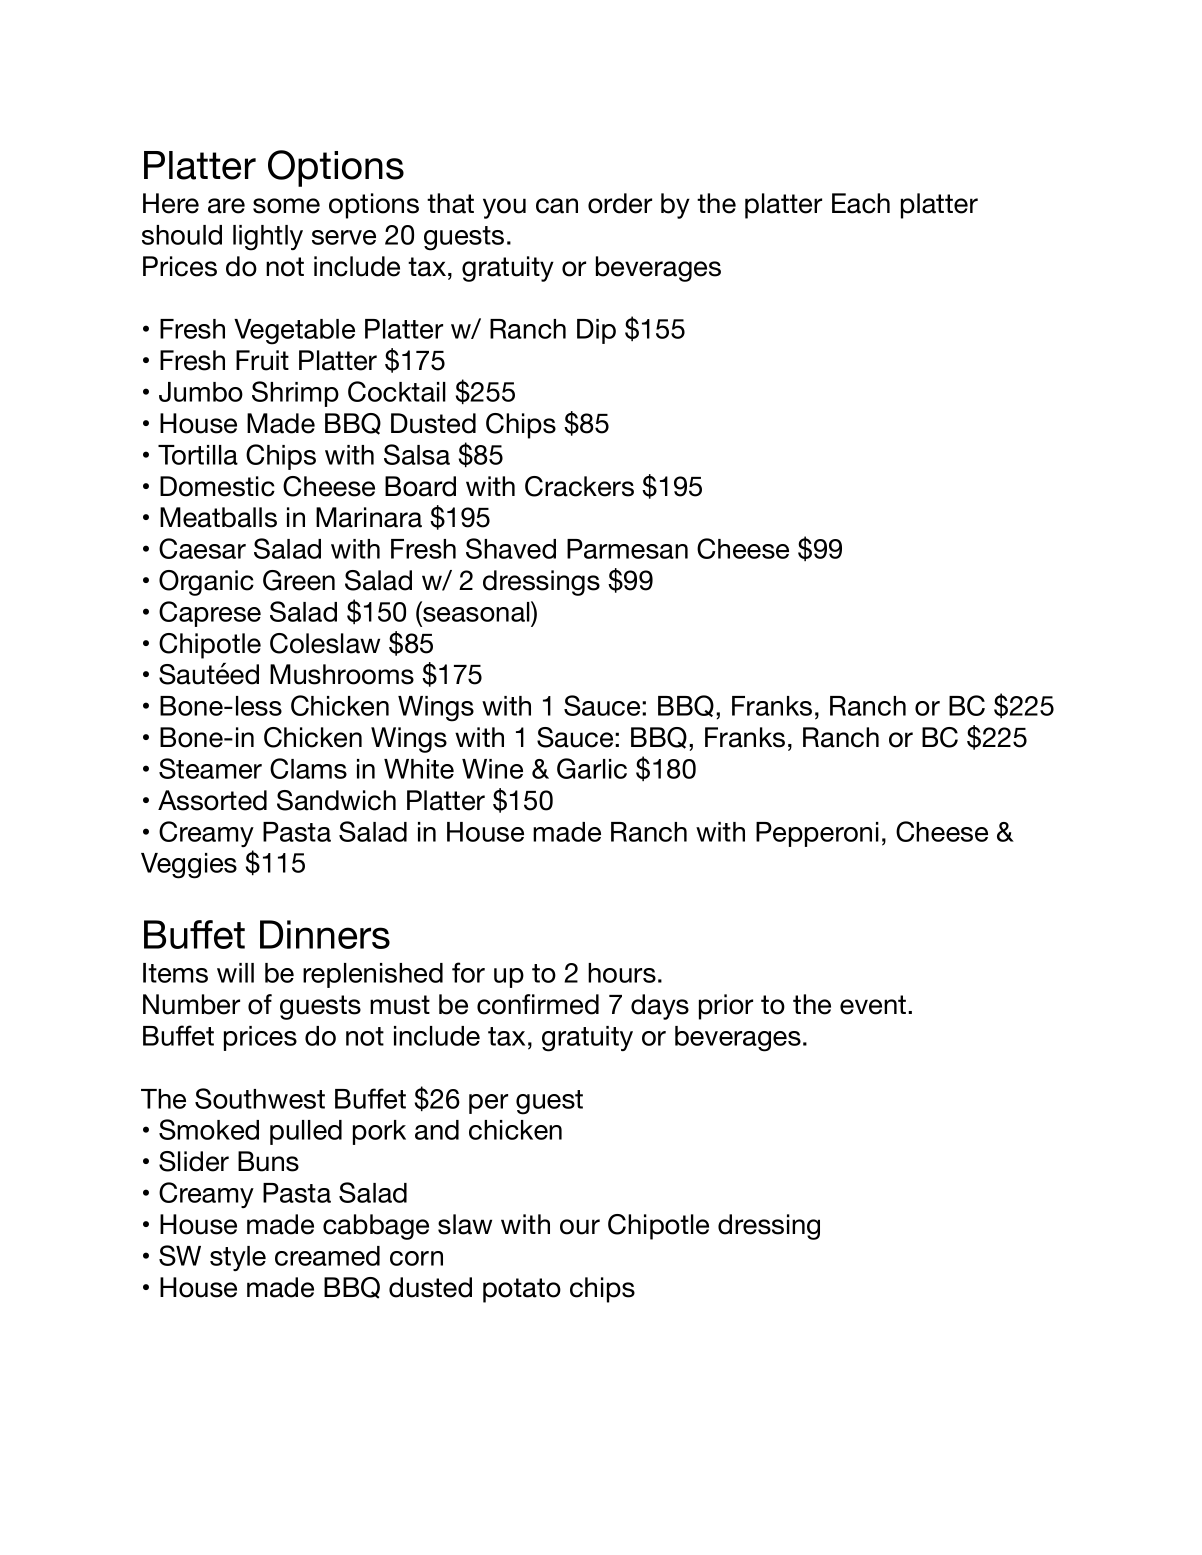 This screenshot has width=1202, height=1555. I want to click on Wine, so click(492, 769).
